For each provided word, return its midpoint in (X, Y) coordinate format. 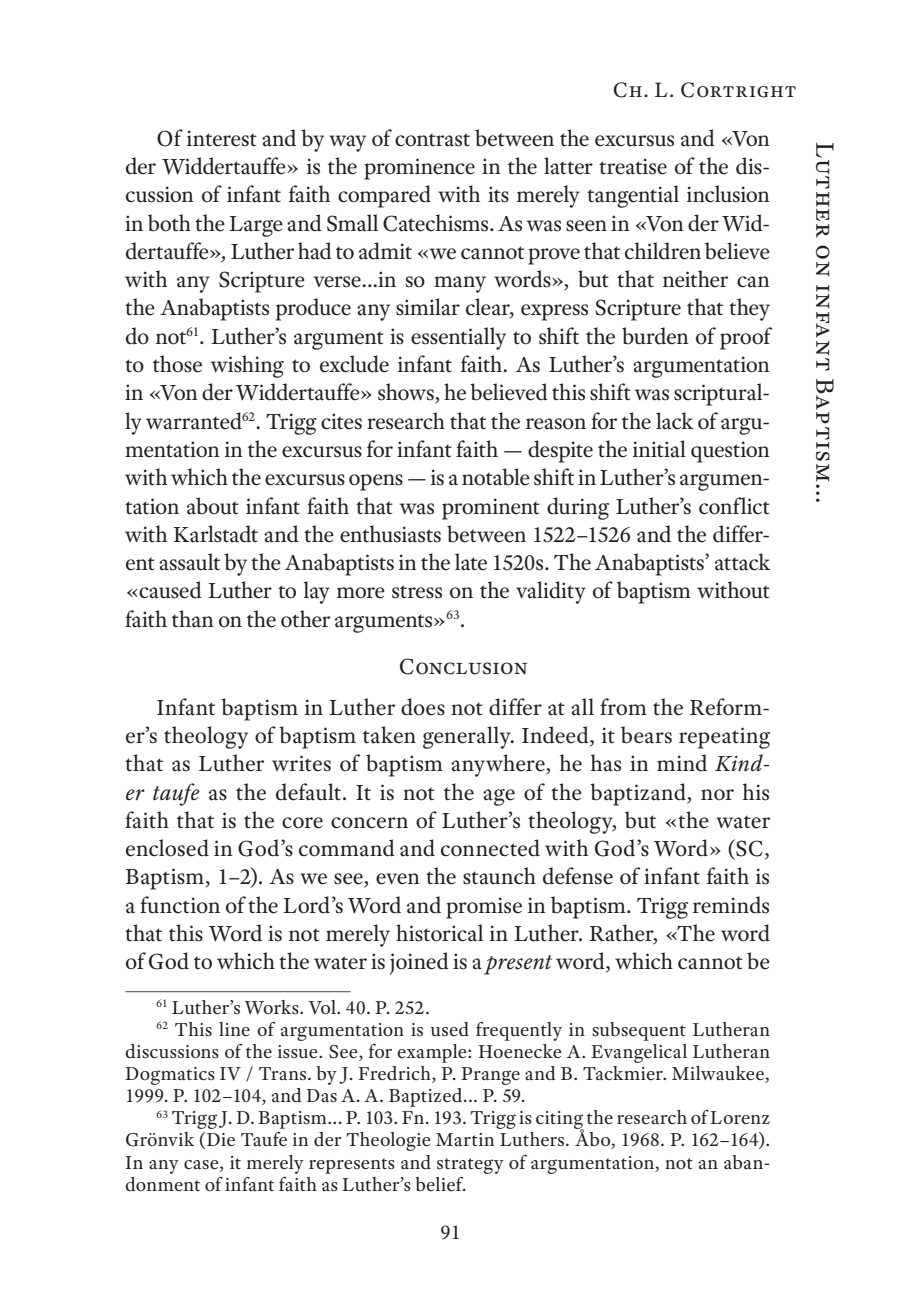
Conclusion (463, 666)
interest (222, 138)
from (623, 707)
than (193, 619)
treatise (633, 166)
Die (221, 1139)
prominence (419, 169)
